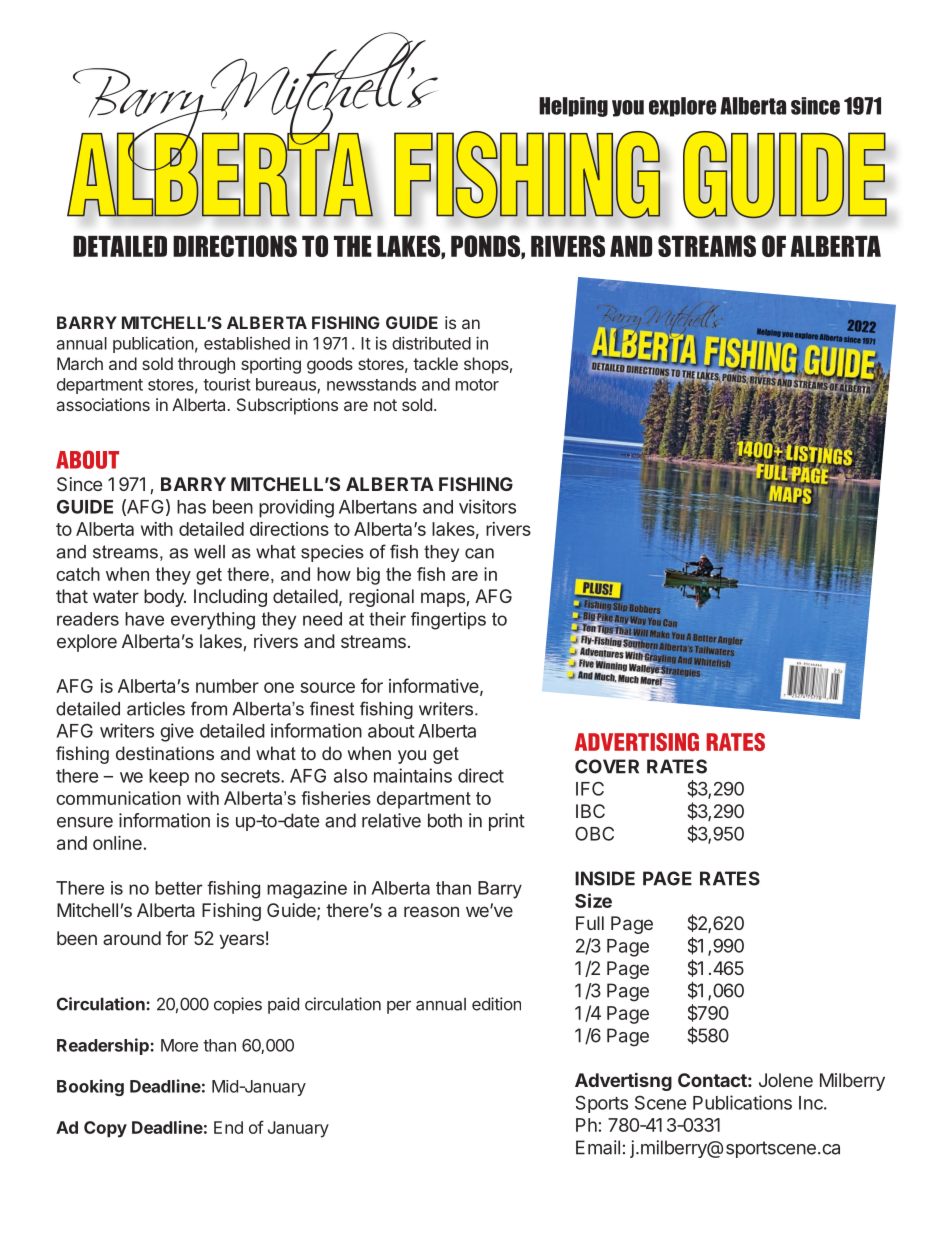 This screenshot has width=952, height=1233. I want to click on destinations, so click(165, 753).
